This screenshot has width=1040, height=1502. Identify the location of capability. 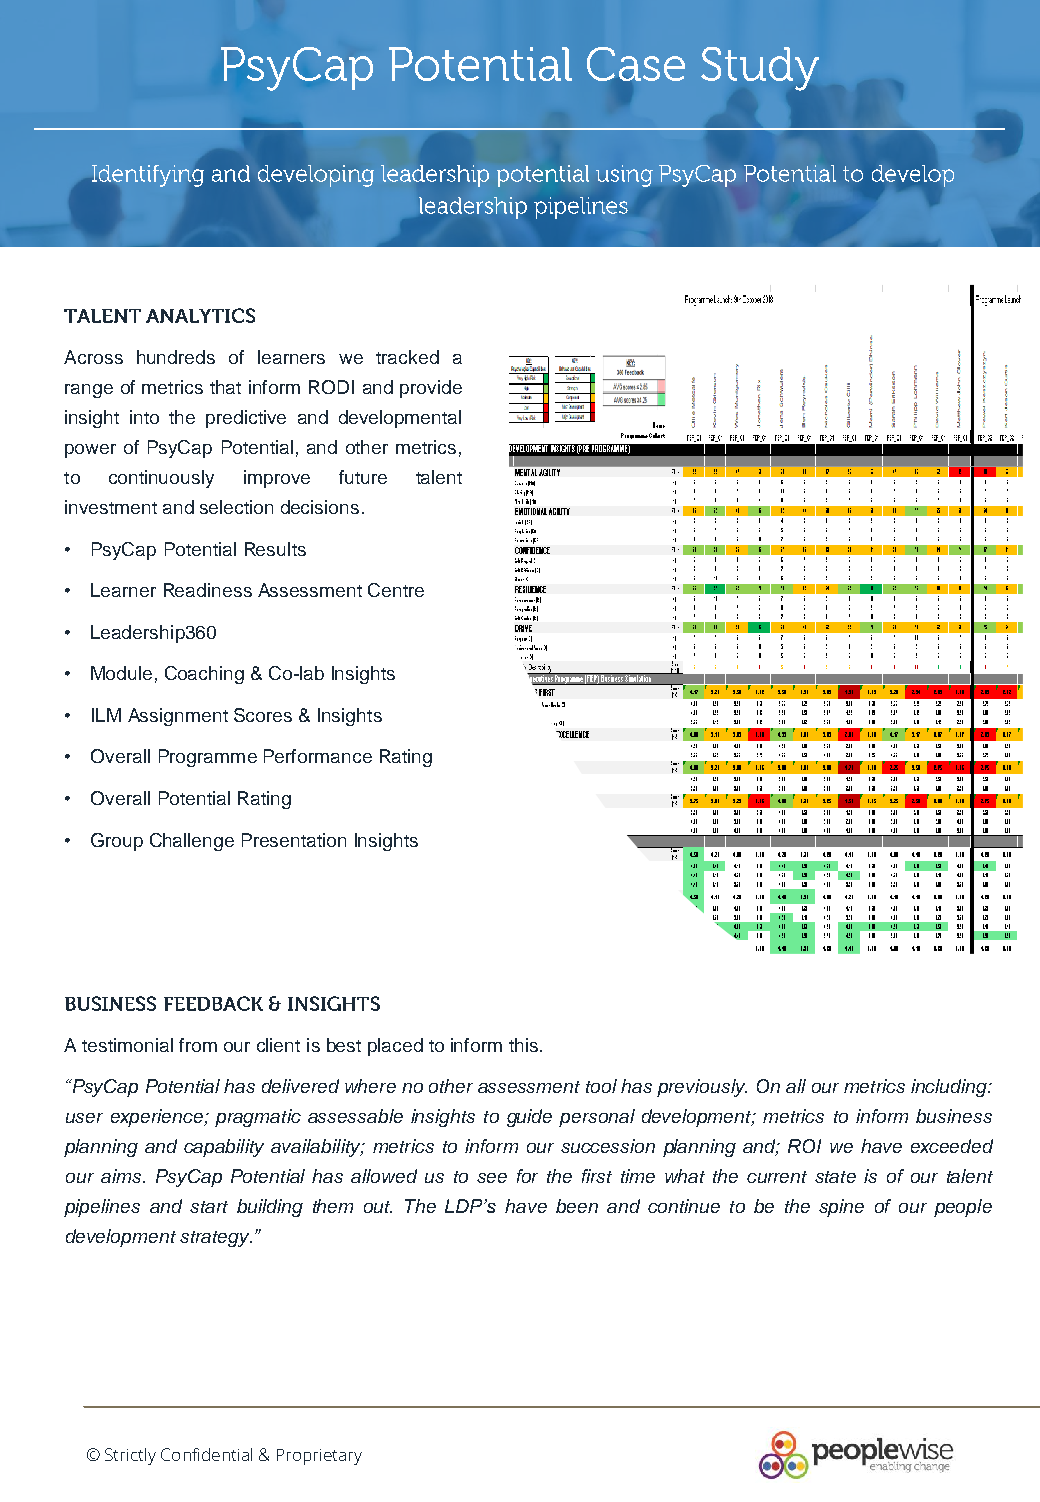
(224, 1148).
